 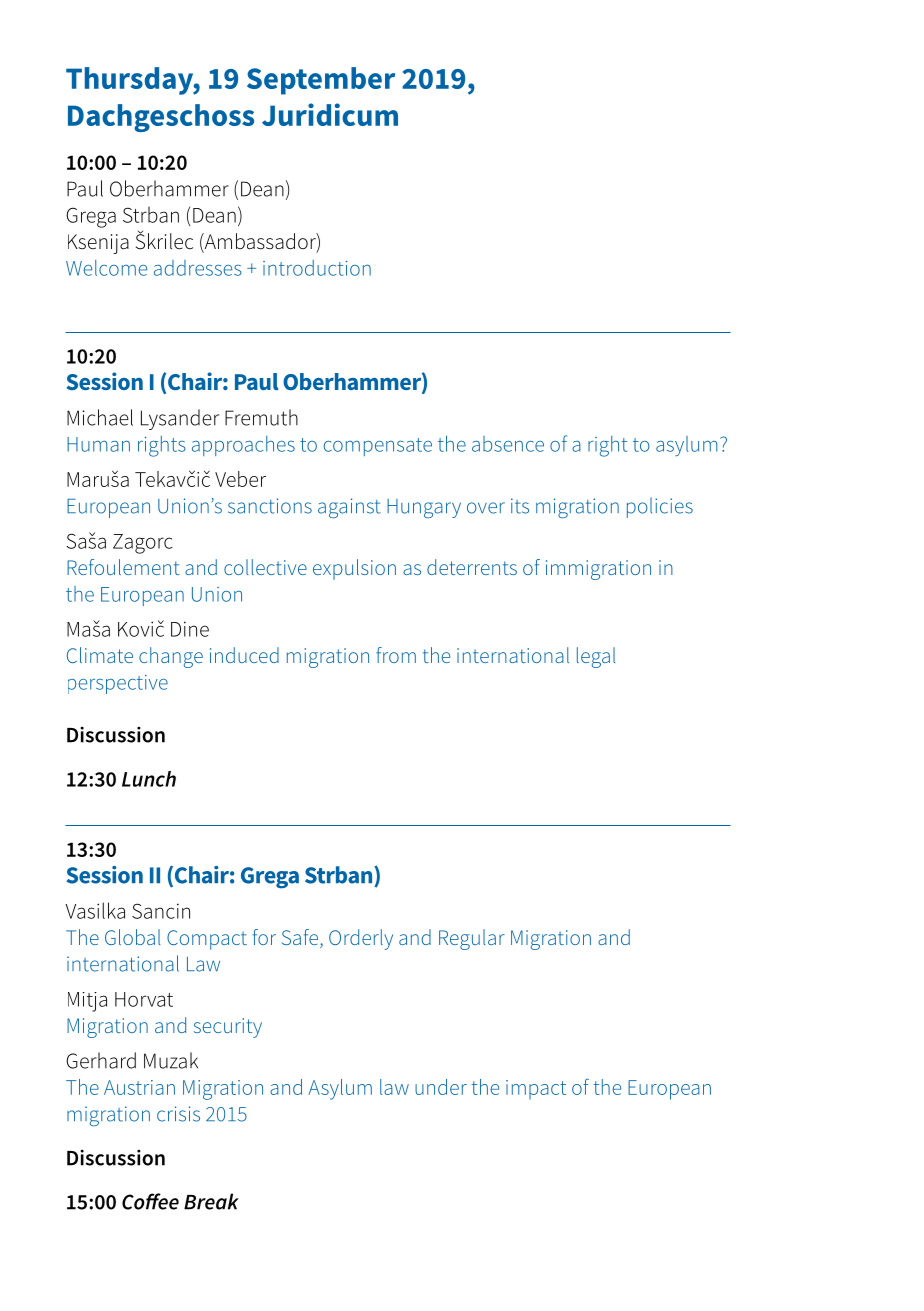 What do you see at coordinates (536, 1089) in the screenshot?
I see `impact` at bounding box center [536, 1089].
